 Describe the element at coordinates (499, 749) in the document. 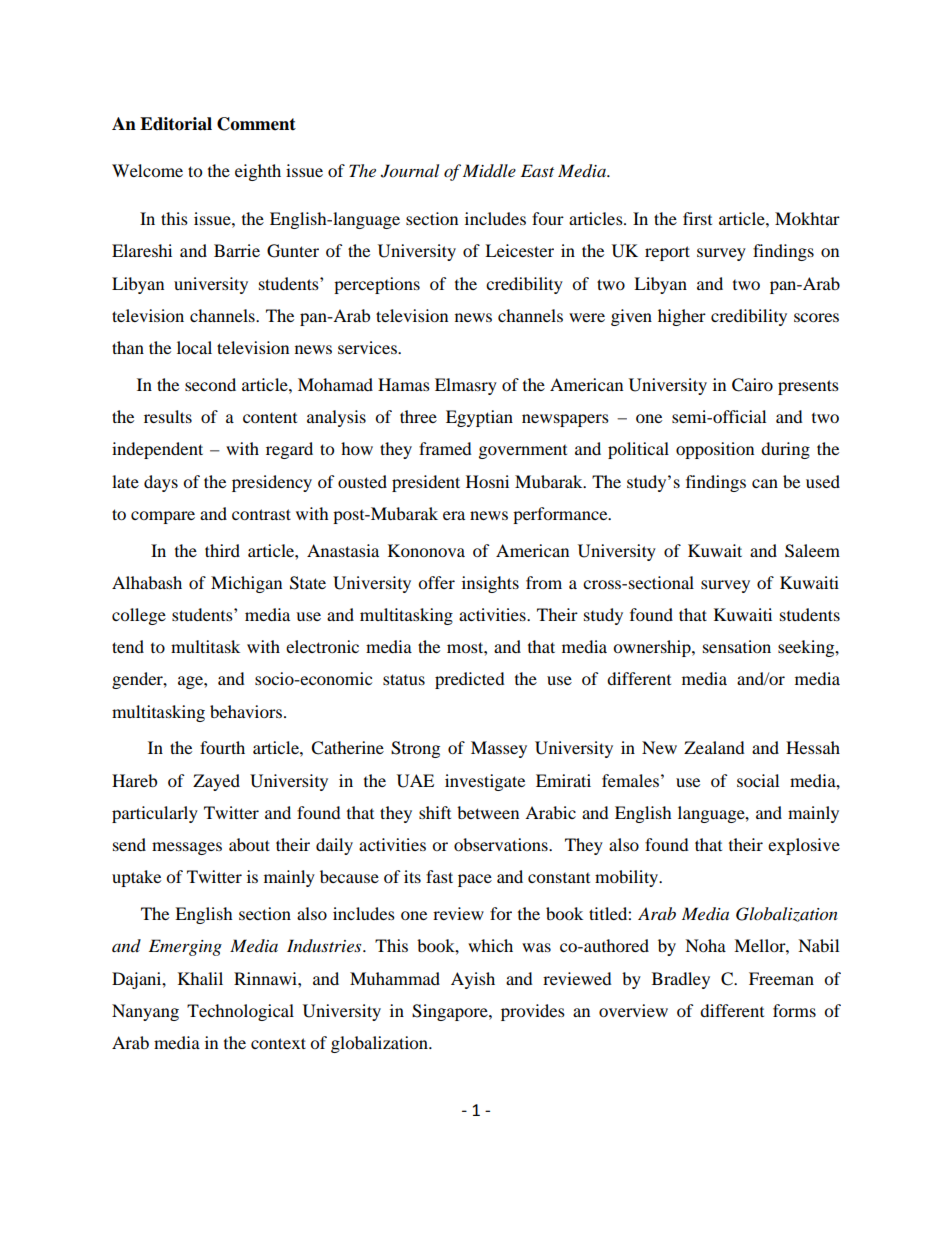

I see `Massey` at that location.
